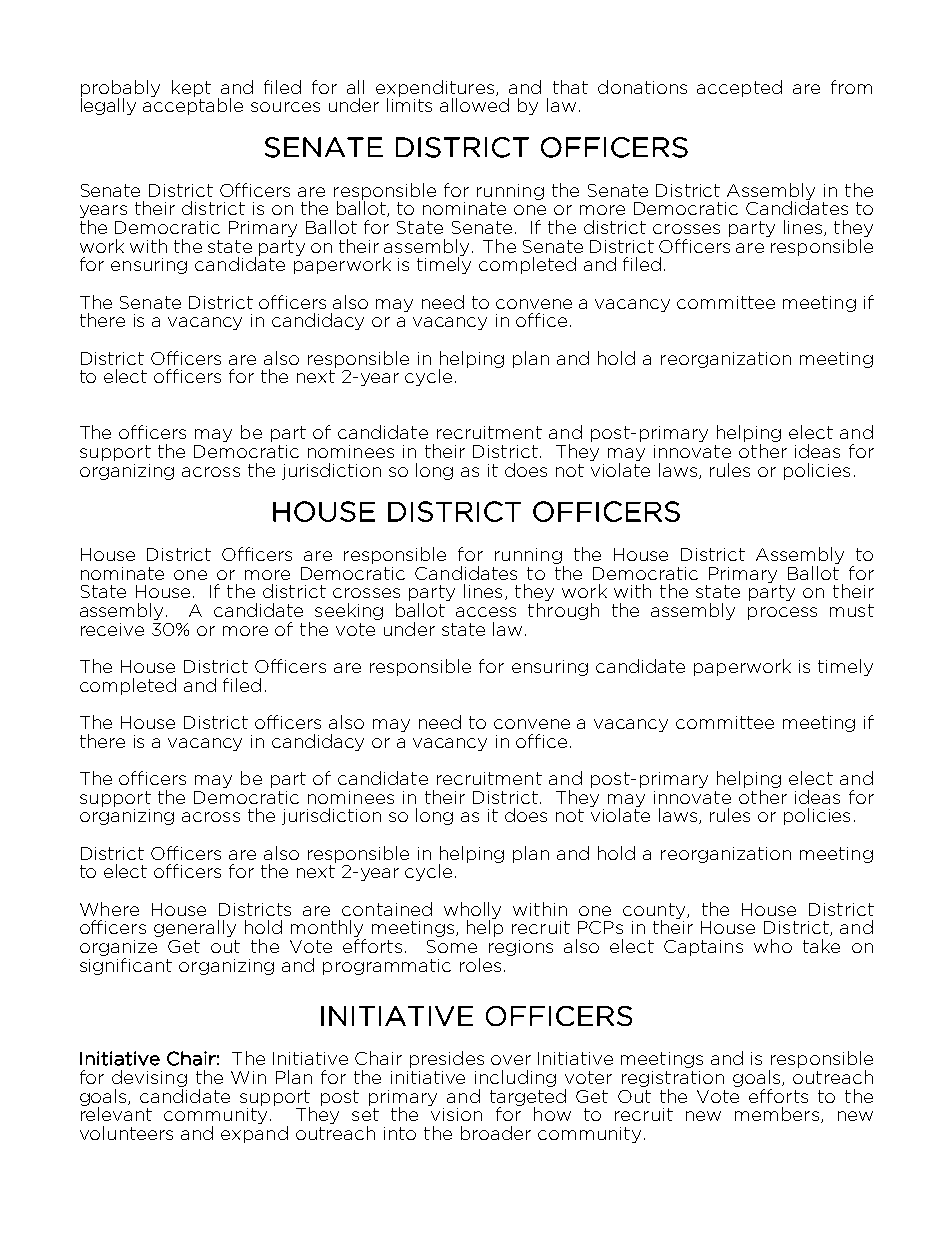  I want to click on limits, so click(409, 104).
